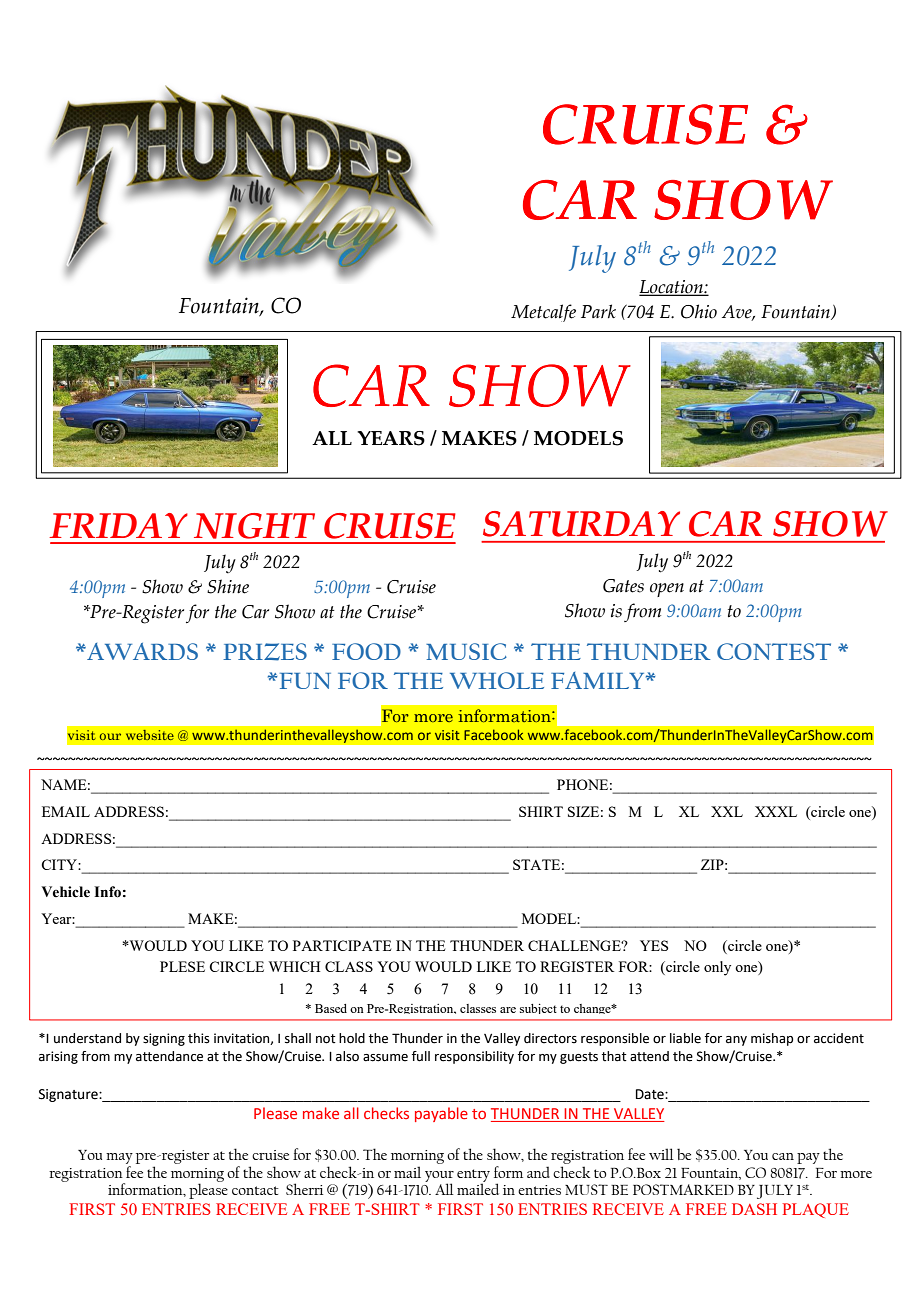 Image resolution: width=924 pixels, height=1308 pixels. Describe the element at coordinates (150, 735) in the image. I see `website` at that location.
